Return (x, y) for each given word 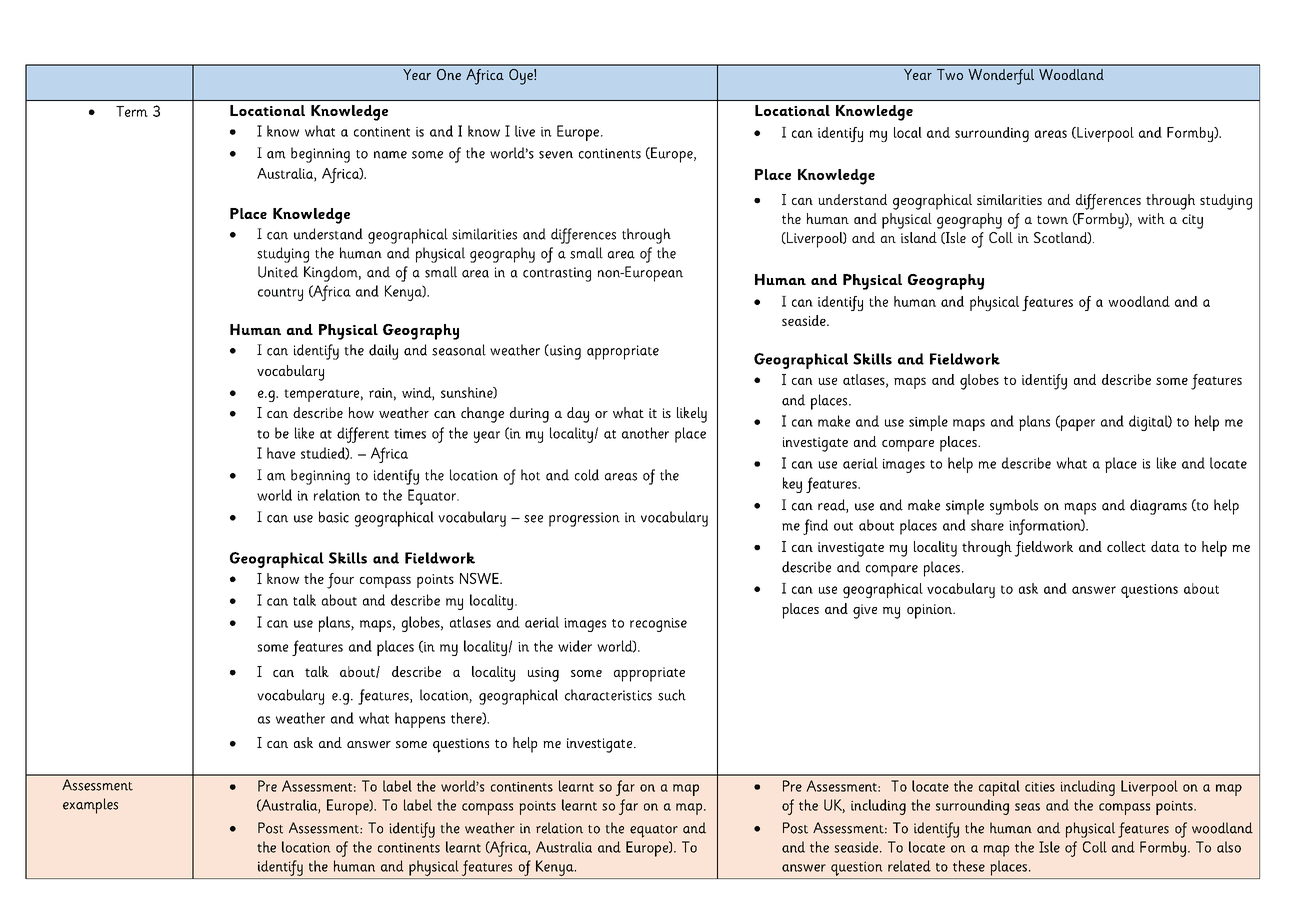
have (281, 453)
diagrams (1158, 507)
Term (132, 111)
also (1229, 847)
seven (556, 155)
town (1052, 219)
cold (587, 475)
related (909, 866)
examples (90, 806)
